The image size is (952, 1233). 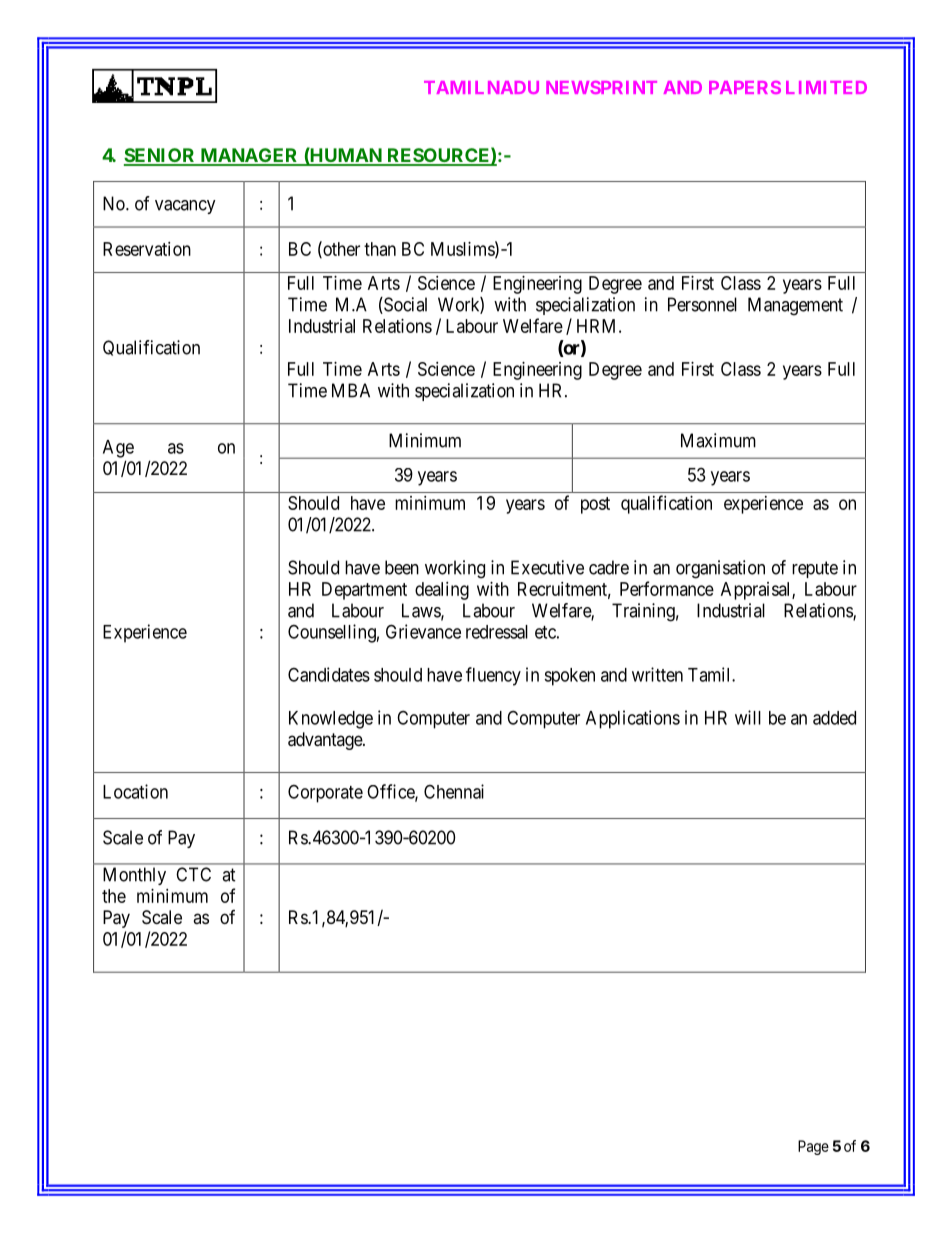 What do you see at coordinates (813, 1147) in the image?
I see `Page` at bounding box center [813, 1147].
